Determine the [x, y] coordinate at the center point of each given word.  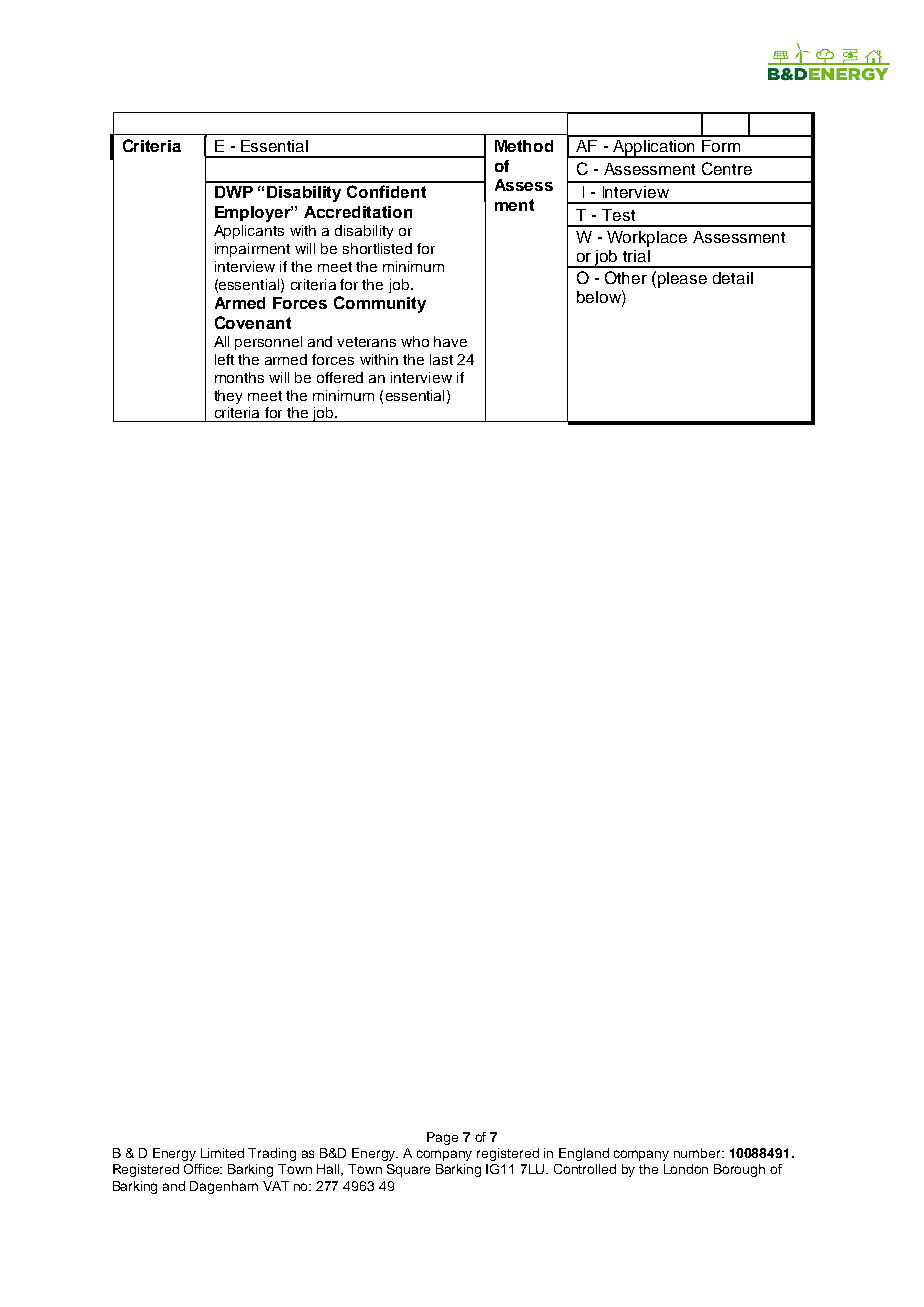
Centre [727, 168]
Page [442, 1138]
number [698, 1153]
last [441, 359]
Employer [254, 214]
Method [524, 146]
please [682, 280]
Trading [272, 1154]
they [228, 397]
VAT [276, 1186]
